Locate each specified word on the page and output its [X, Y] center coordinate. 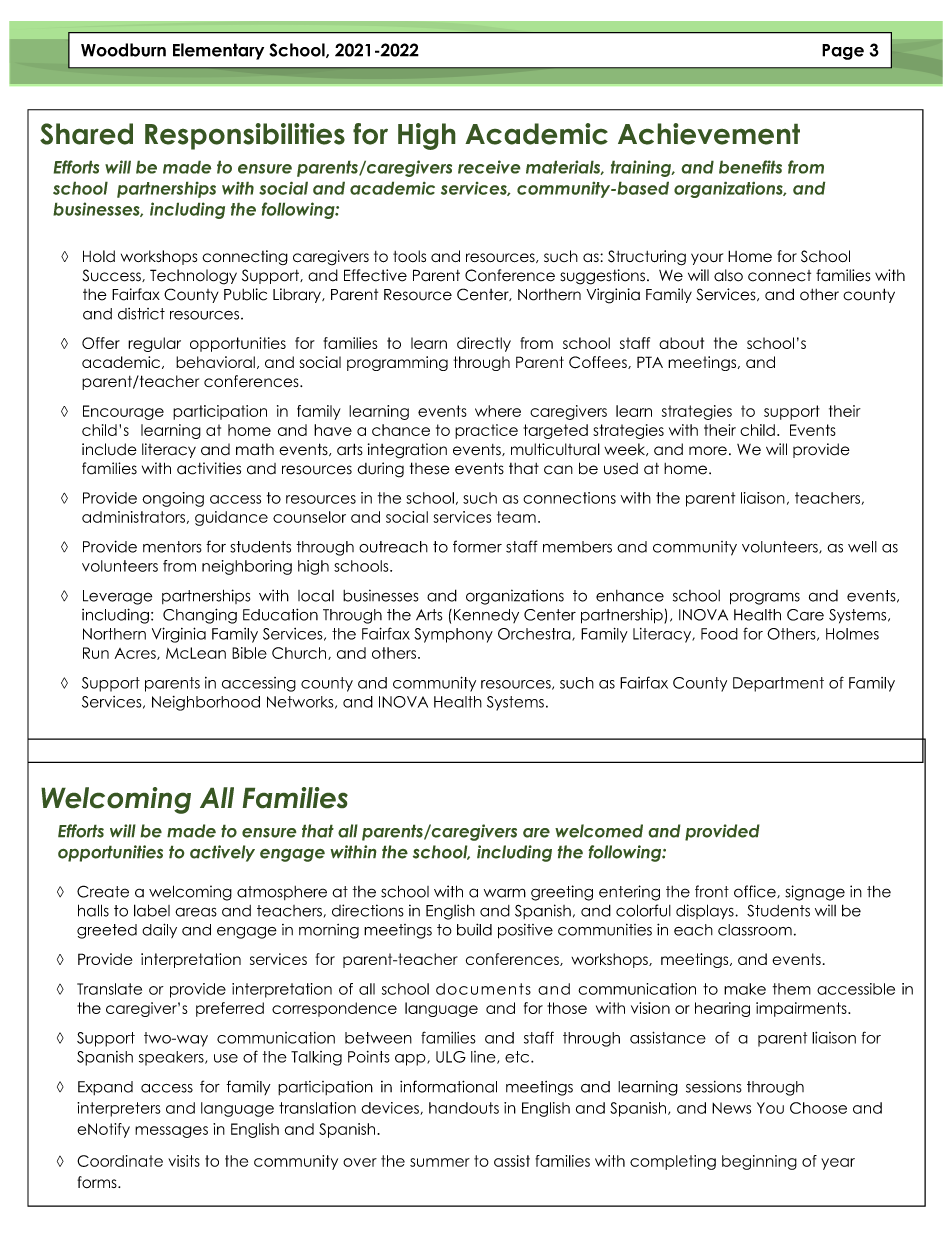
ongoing [173, 499]
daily [159, 930]
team [516, 517]
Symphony [453, 635]
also [728, 275]
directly [484, 344]
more [708, 451]
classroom [755, 930]
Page [843, 52]
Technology [193, 277]
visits [184, 1161]
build [474, 929]
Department [778, 684]
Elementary [218, 51]
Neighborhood [206, 703]
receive [489, 167]
